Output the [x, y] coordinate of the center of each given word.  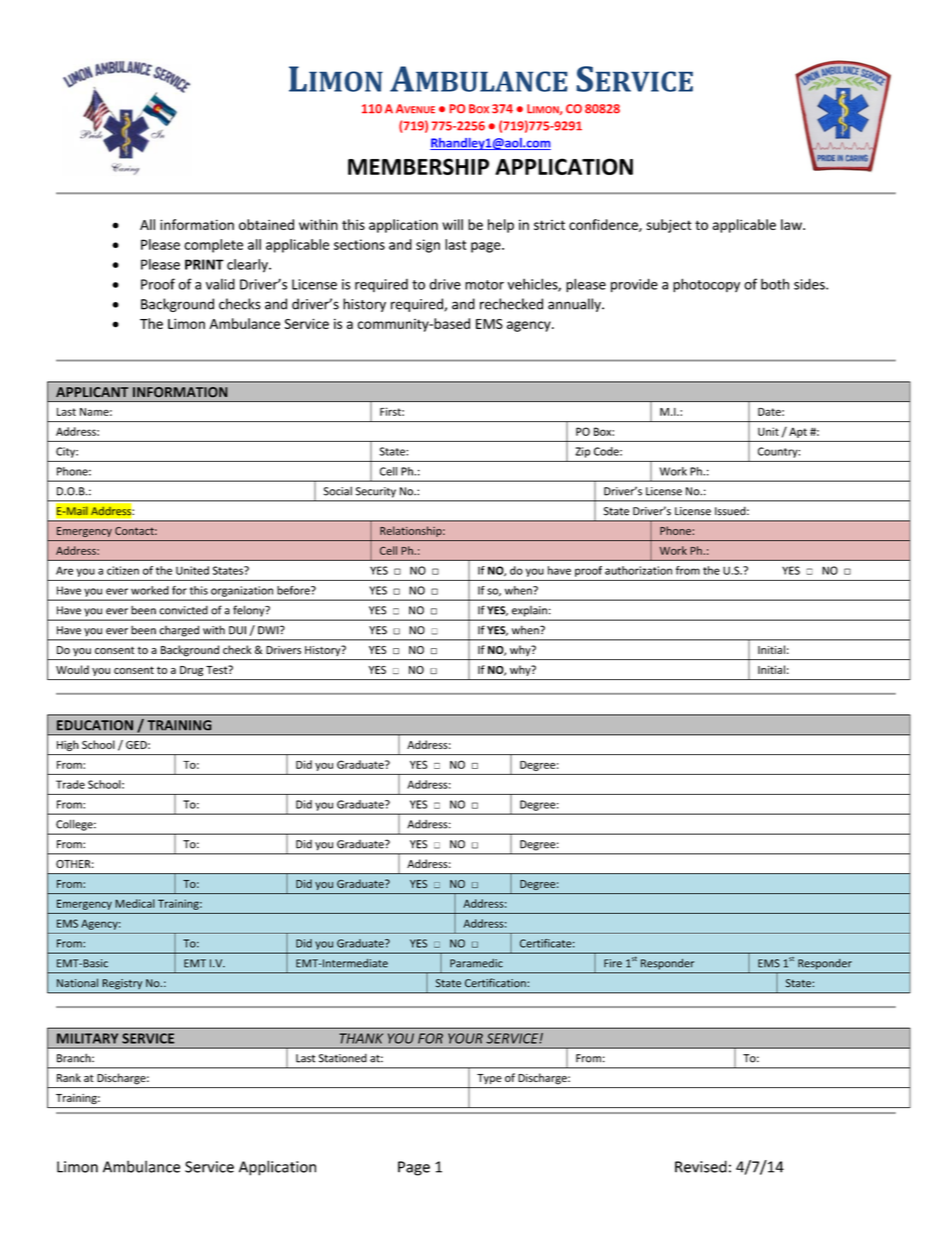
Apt [798, 433]
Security [376, 492]
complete [213, 246]
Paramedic [476, 963]
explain [529, 611]
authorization [638, 570]
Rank [69, 1077]
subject [669, 226]
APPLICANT [92, 392]
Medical [135, 903]
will [452, 224]
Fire [613, 963]
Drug [191, 671]
